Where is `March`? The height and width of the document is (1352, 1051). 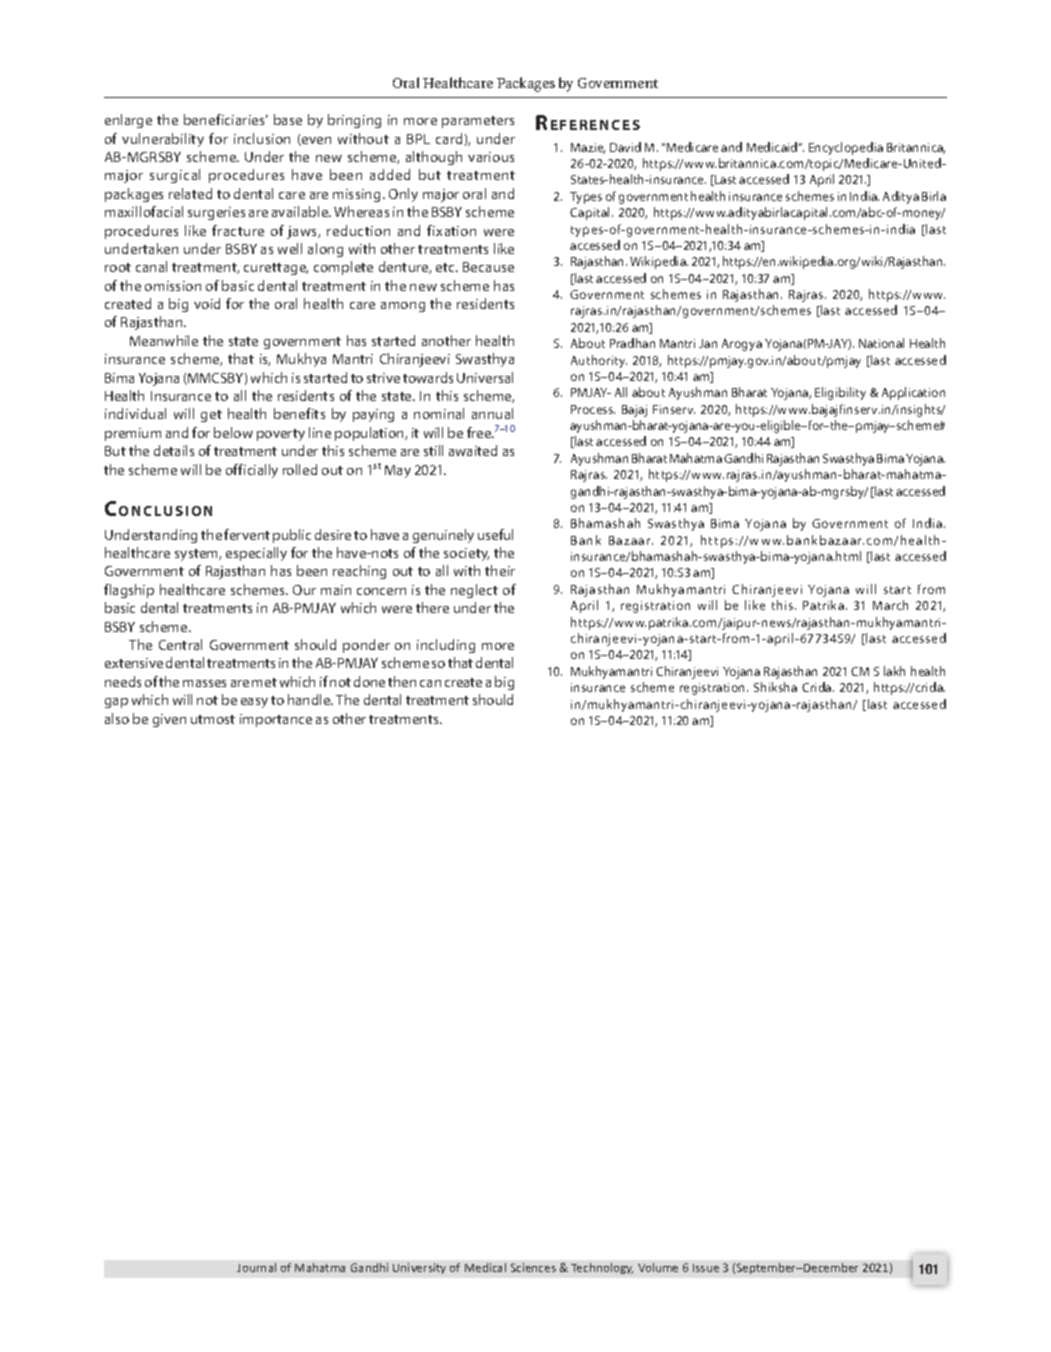 March is located at coordinates (890, 605).
